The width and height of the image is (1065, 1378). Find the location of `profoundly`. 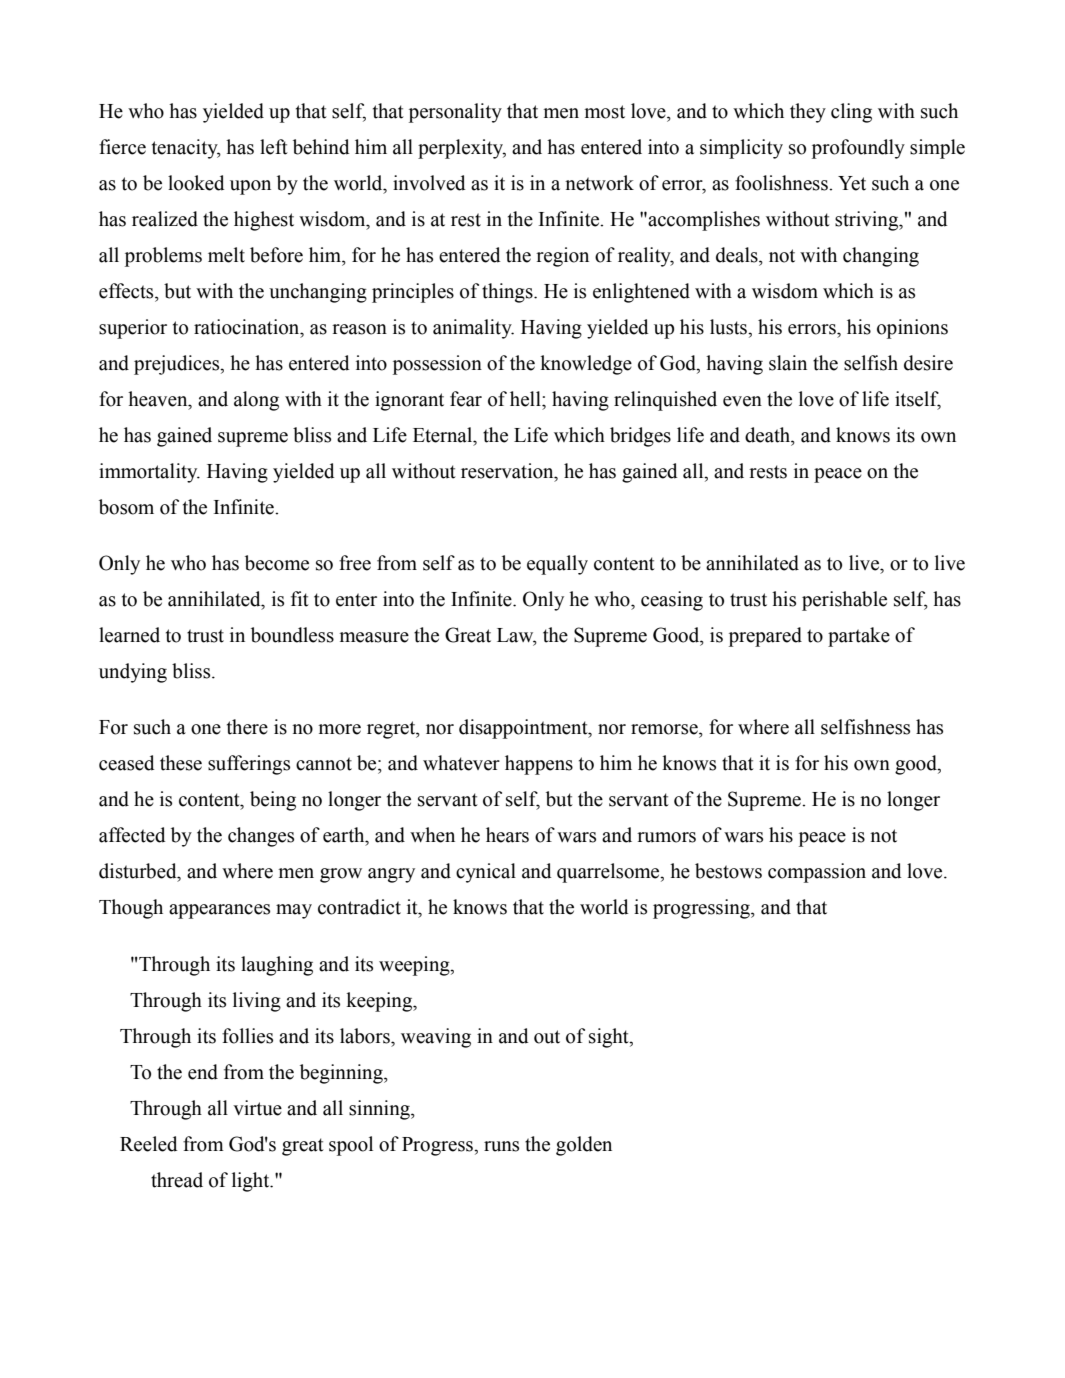

profoundly is located at coordinates (858, 149).
